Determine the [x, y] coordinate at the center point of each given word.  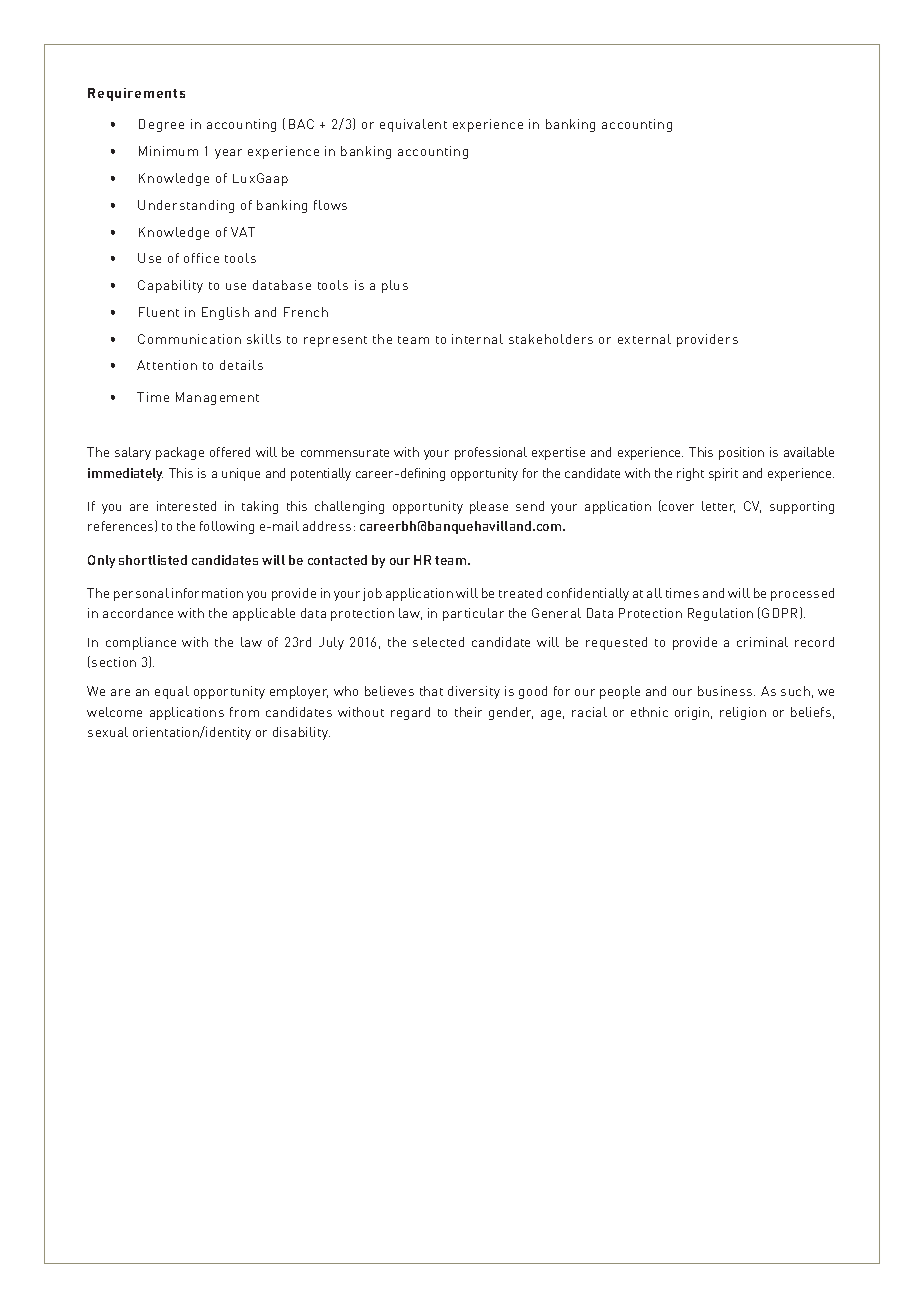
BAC [301, 124]
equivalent [413, 125]
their [468, 712]
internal [477, 339]
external [644, 339]
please [489, 507]
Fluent [159, 312]
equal [172, 692]
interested [186, 506]
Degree [161, 125]
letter [718, 507]
